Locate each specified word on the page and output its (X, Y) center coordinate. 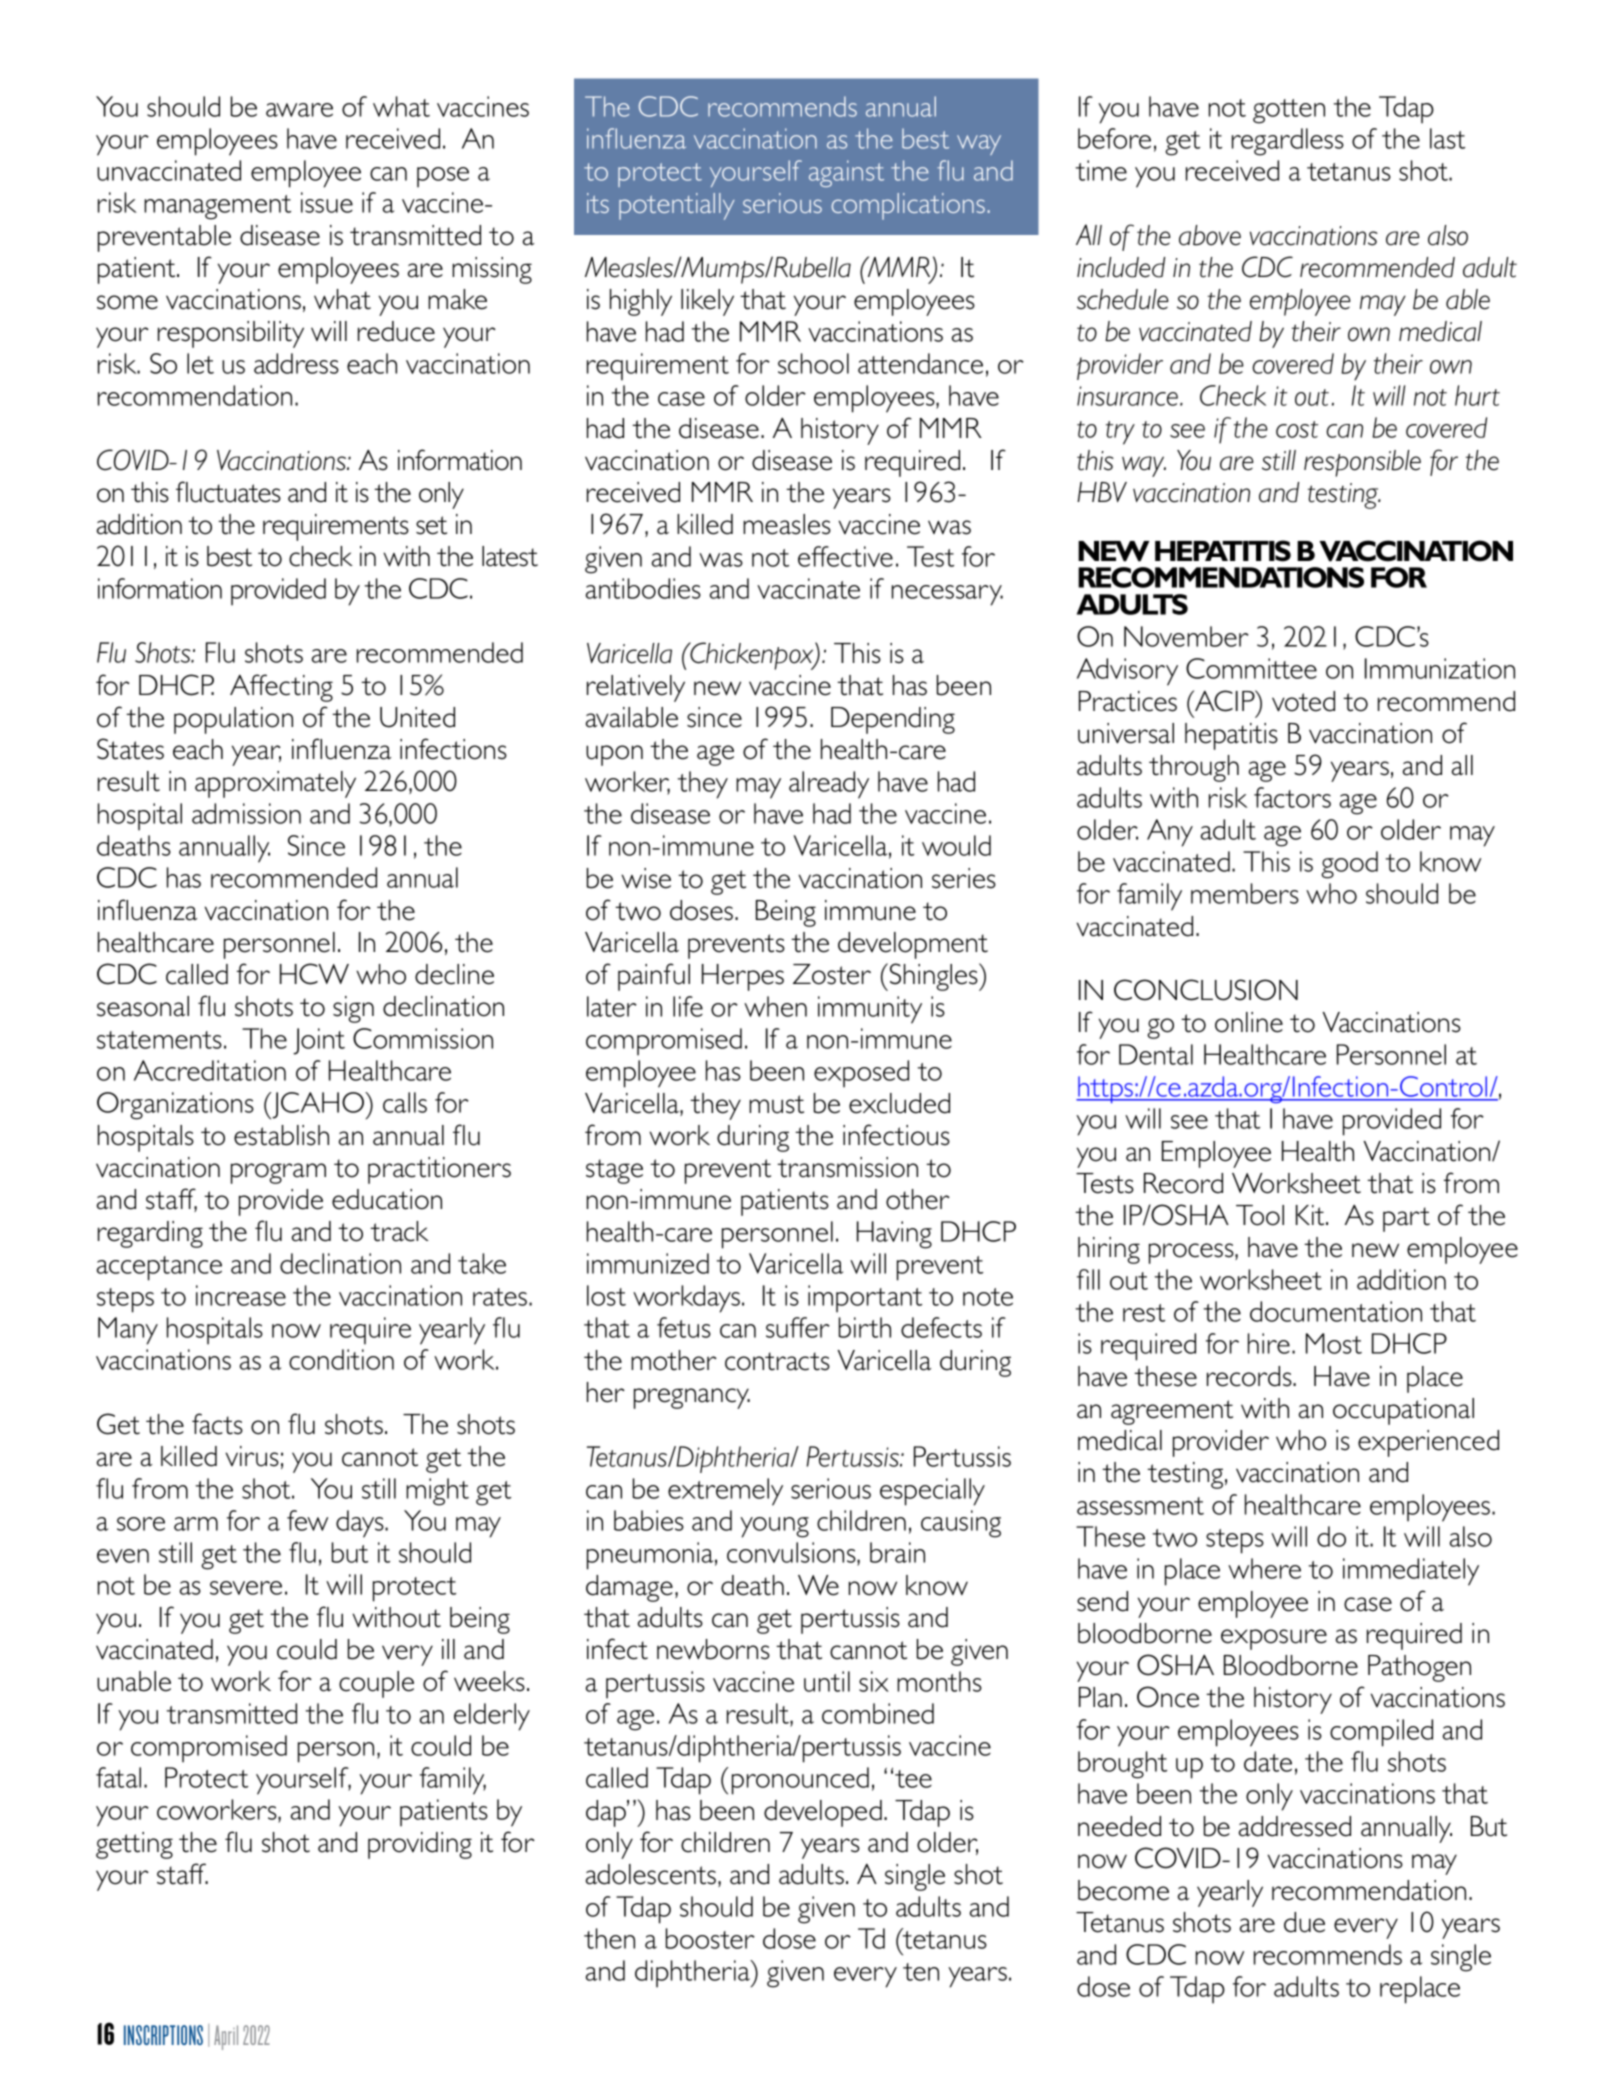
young (774, 1527)
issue (327, 202)
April (226, 2037)
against (846, 173)
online (1249, 1022)
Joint (319, 1041)
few (307, 1520)
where (1264, 1568)
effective (845, 556)
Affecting (281, 688)
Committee (1251, 668)
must (776, 1104)
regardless (1288, 142)
